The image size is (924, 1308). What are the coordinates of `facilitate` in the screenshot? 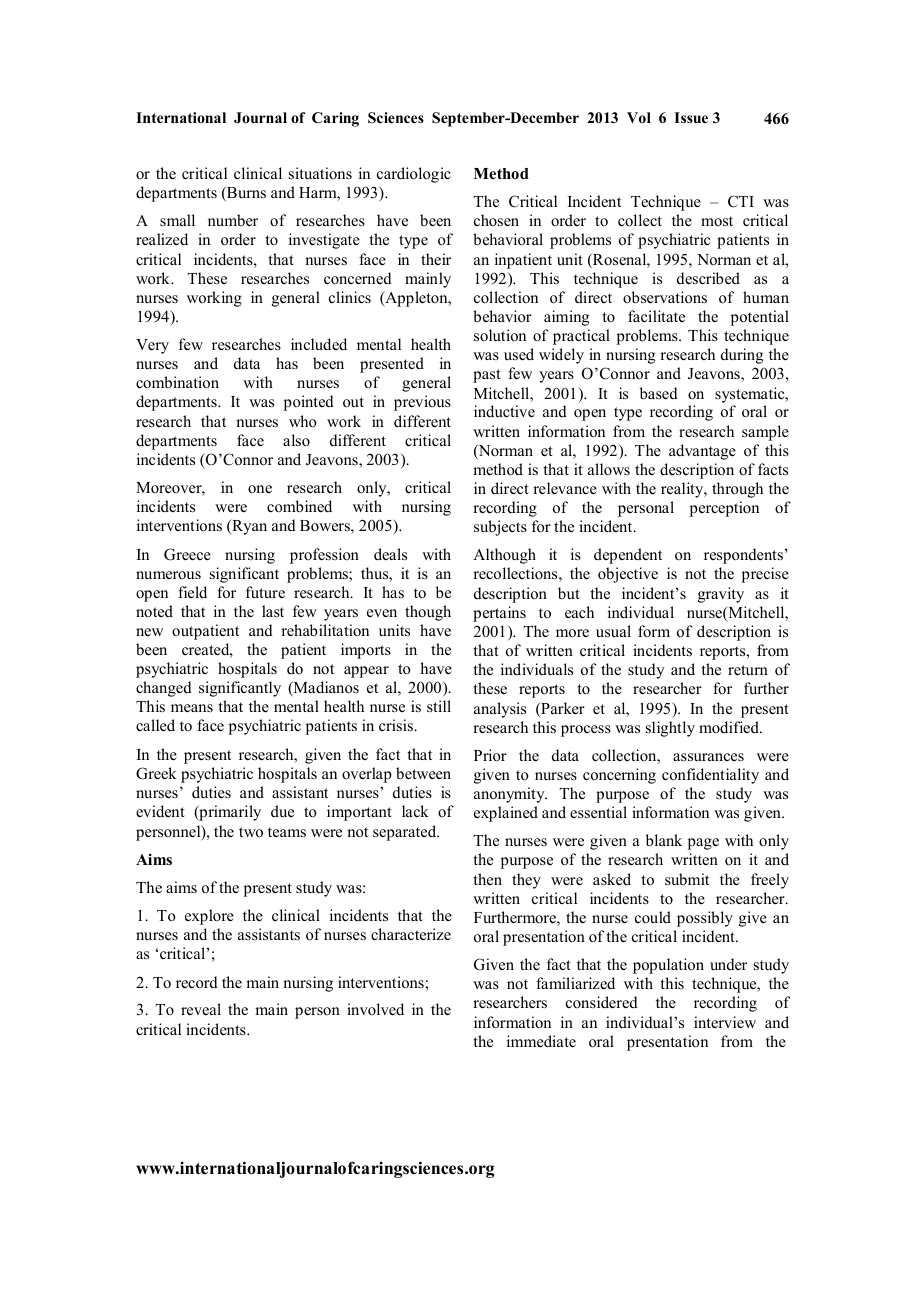 It's located at (656, 316).
